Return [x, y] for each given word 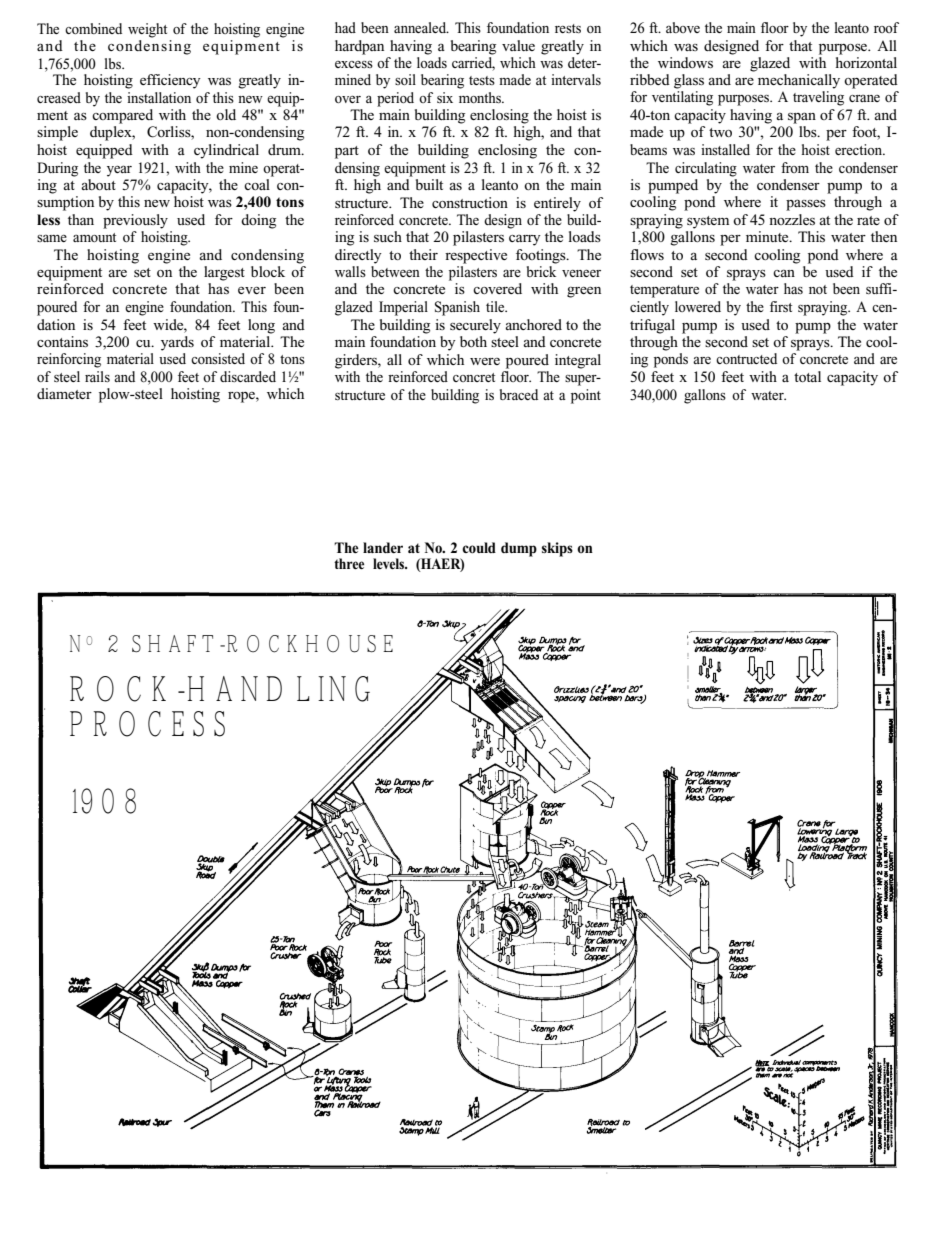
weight [147, 30]
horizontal [866, 61]
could [479, 548]
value [518, 45]
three [349, 563]
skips [557, 549]
